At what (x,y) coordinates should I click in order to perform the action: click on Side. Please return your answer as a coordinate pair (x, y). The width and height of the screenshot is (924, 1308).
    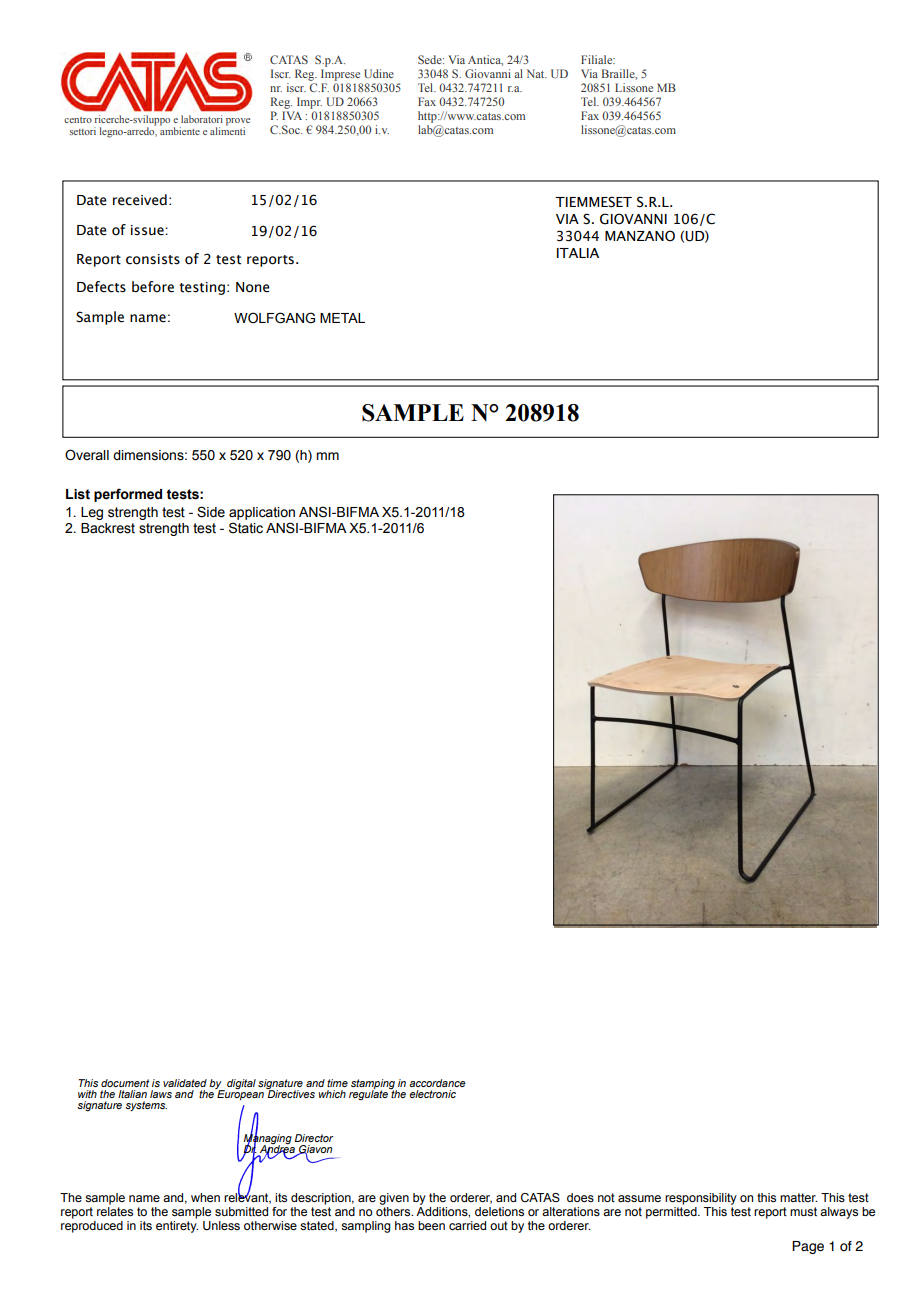
    Looking at the image, I should click on (211, 512).
